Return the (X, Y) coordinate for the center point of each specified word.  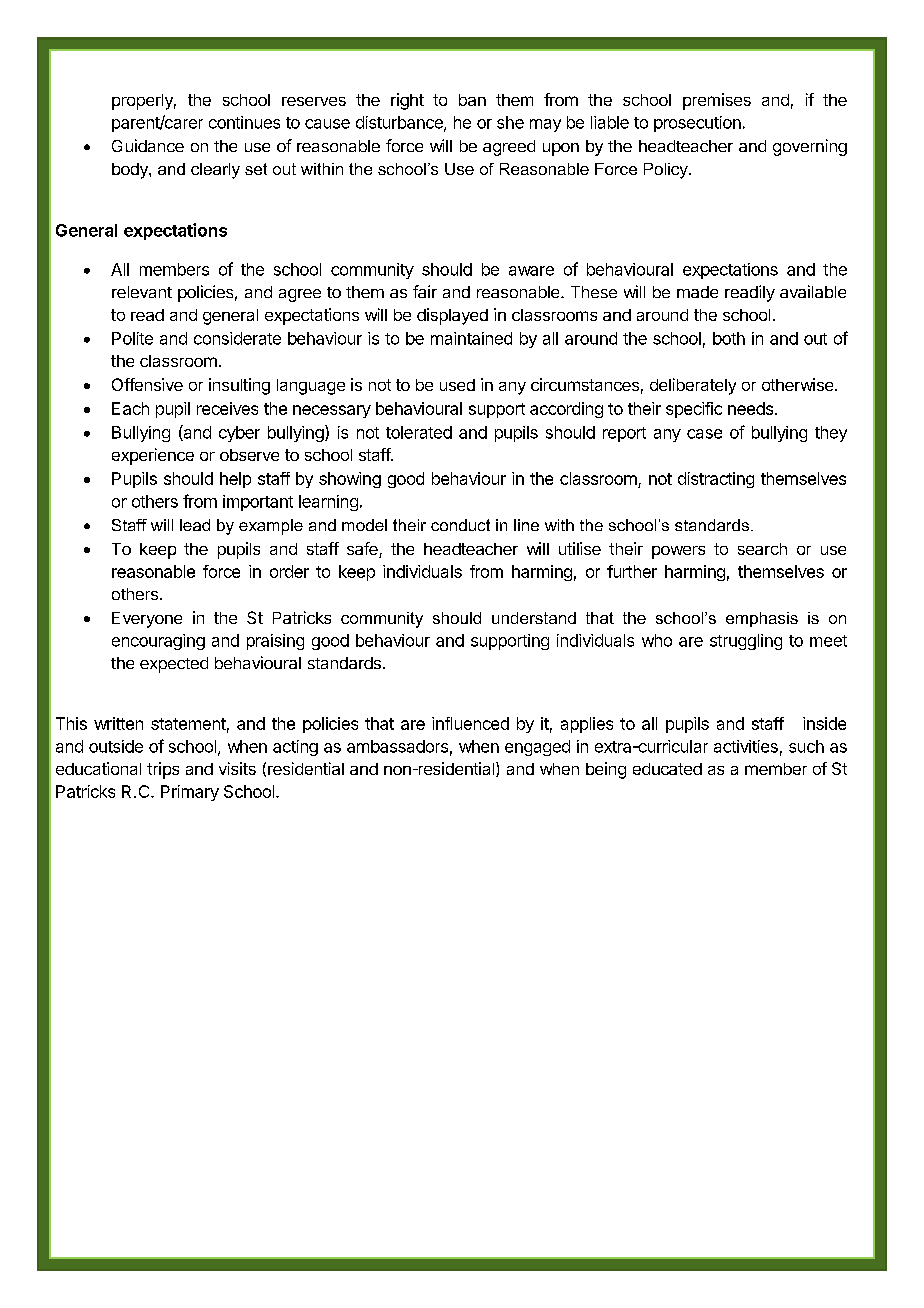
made (697, 292)
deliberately (693, 386)
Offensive (147, 384)
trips (163, 770)
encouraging (158, 642)
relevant (142, 292)
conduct (460, 525)
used (457, 385)
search (762, 549)
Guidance (148, 145)
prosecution (697, 124)
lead (195, 525)
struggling (746, 642)
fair (425, 291)
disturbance (400, 123)
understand (534, 618)
